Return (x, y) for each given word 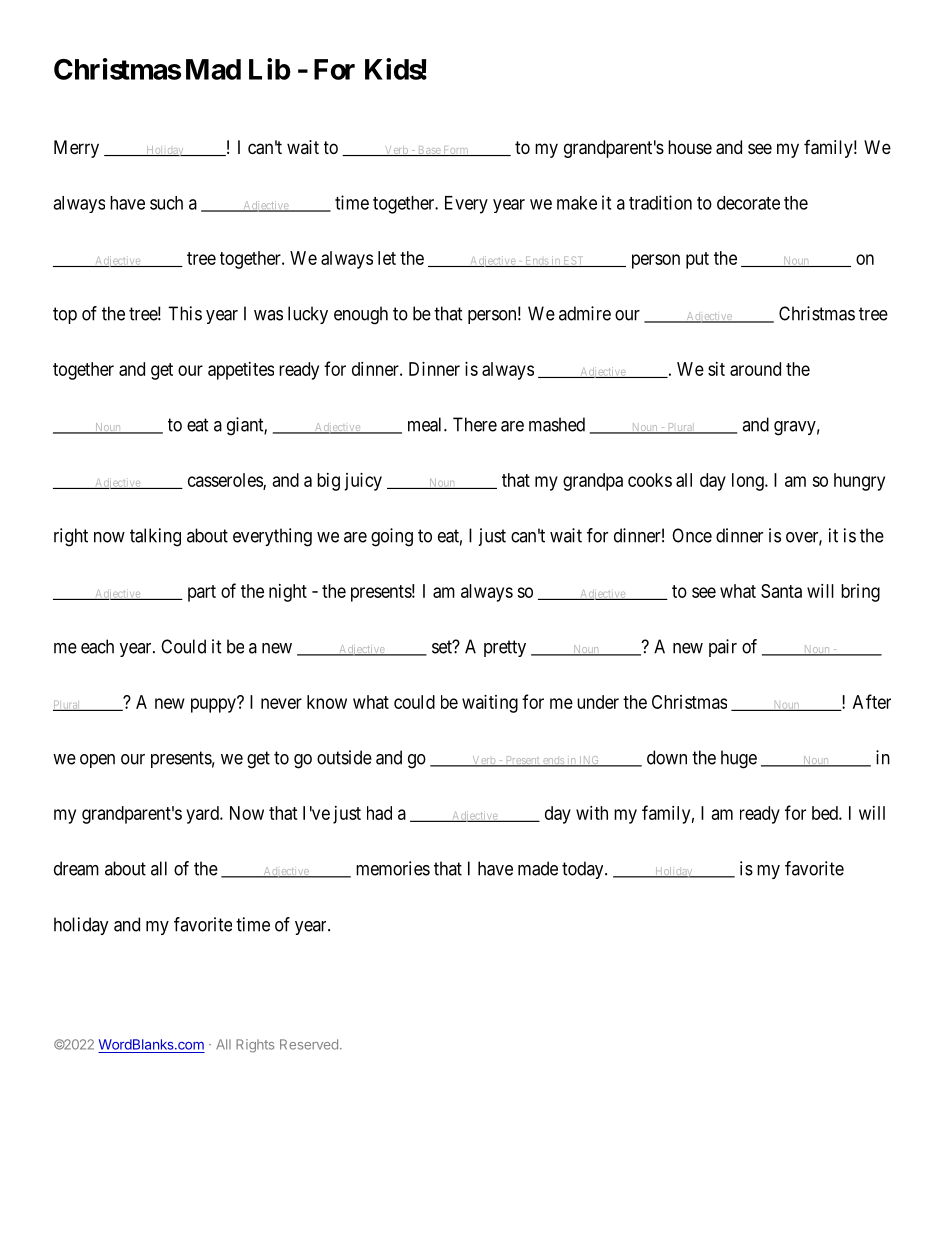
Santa (781, 591)
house (690, 147)
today (584, 870)
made (538, 868)
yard (203, 815)
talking (155, 537)
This (185, 313)
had (379, 813)
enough (361, 315)
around (755, 369)
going (392, 537)
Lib (270, 69)
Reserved (309, 1044)
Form (456, 151)
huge (739, 759)
